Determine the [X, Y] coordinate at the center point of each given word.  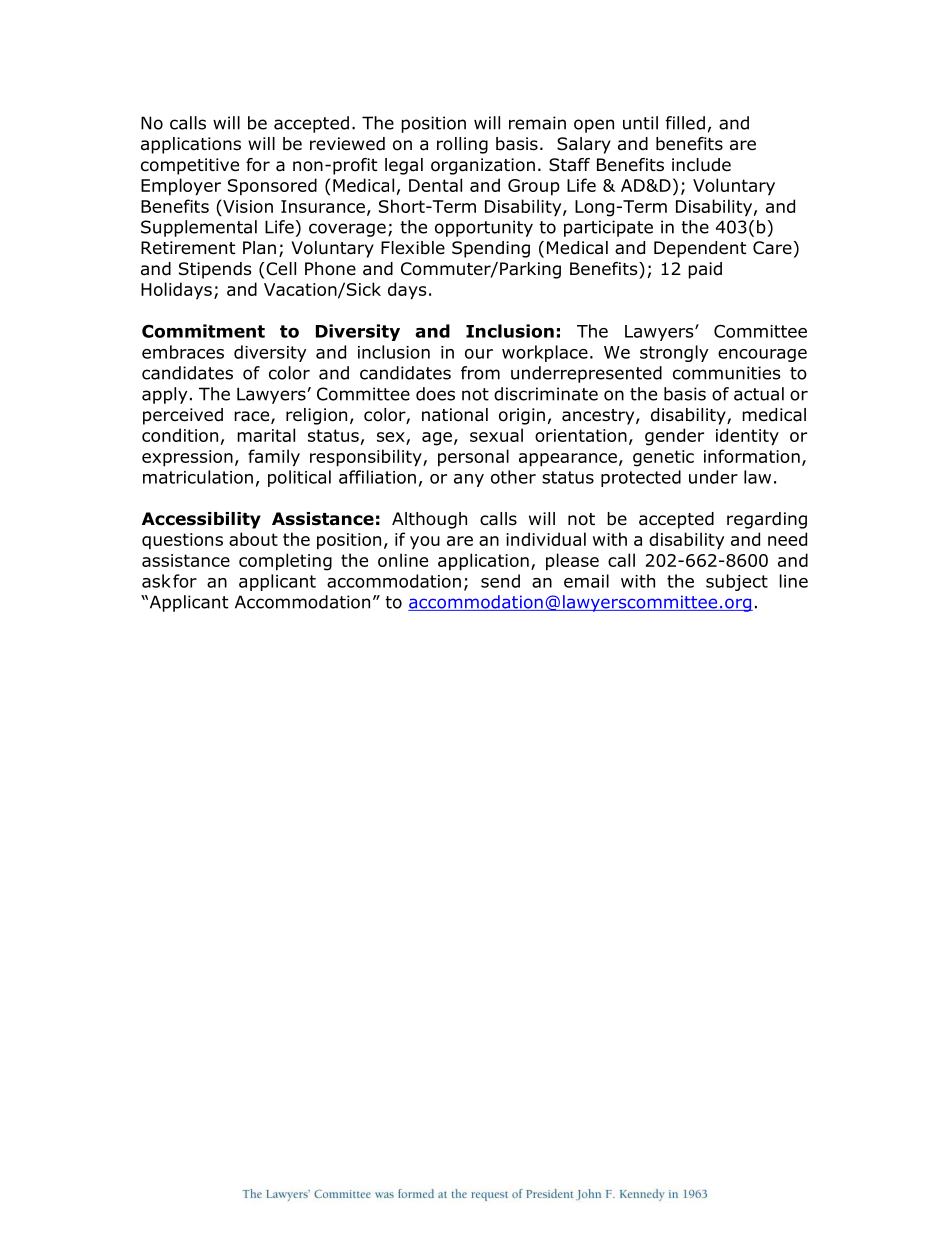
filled [685, 123]
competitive [190, 166]
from [480, 373]
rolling [462, 145]
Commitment [203, 331]
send [500, 581]
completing [285, 562]
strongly [674, 353]
